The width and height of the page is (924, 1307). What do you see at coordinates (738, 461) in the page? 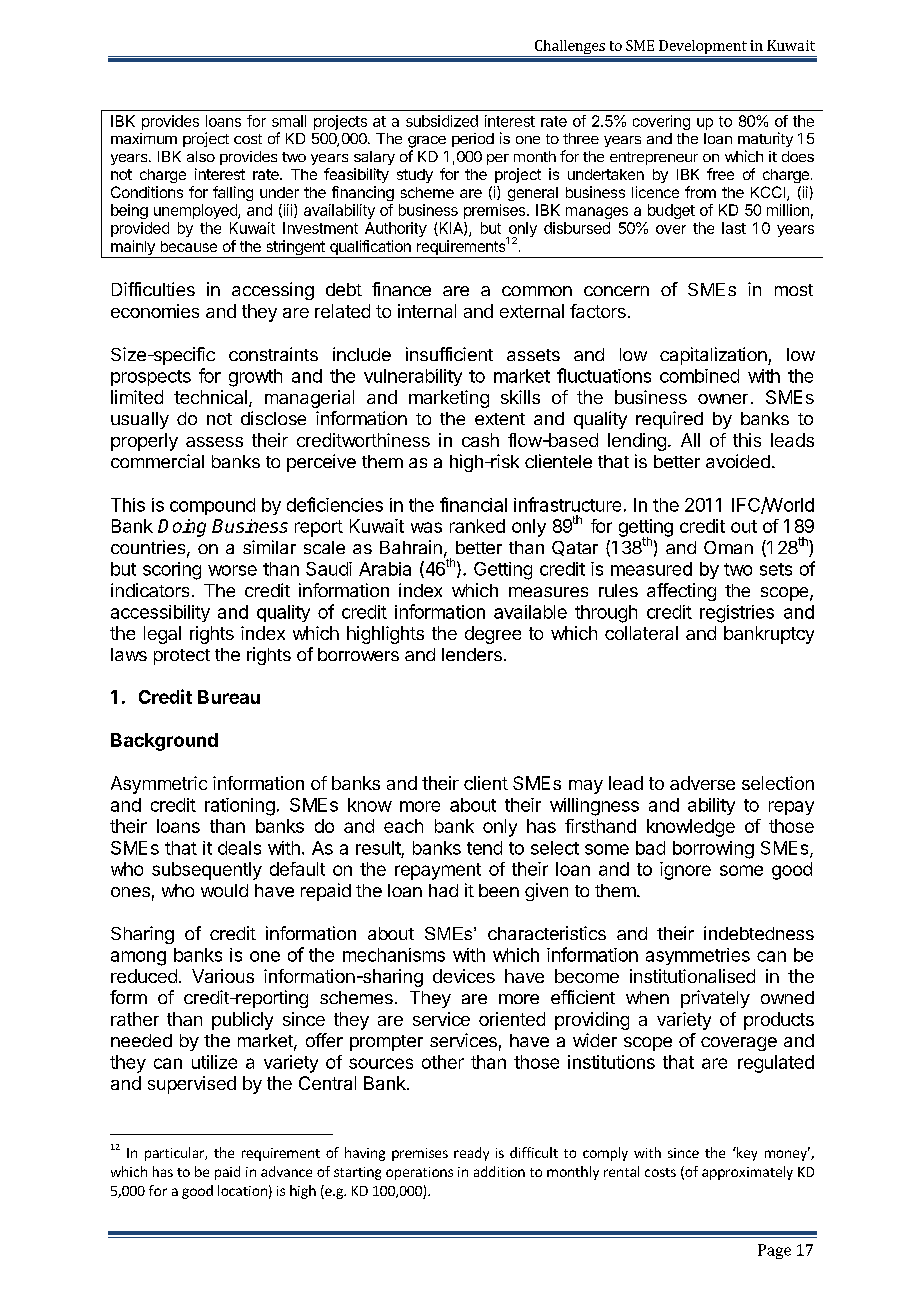
I see `avoided` at bounding box center [738, 461].
